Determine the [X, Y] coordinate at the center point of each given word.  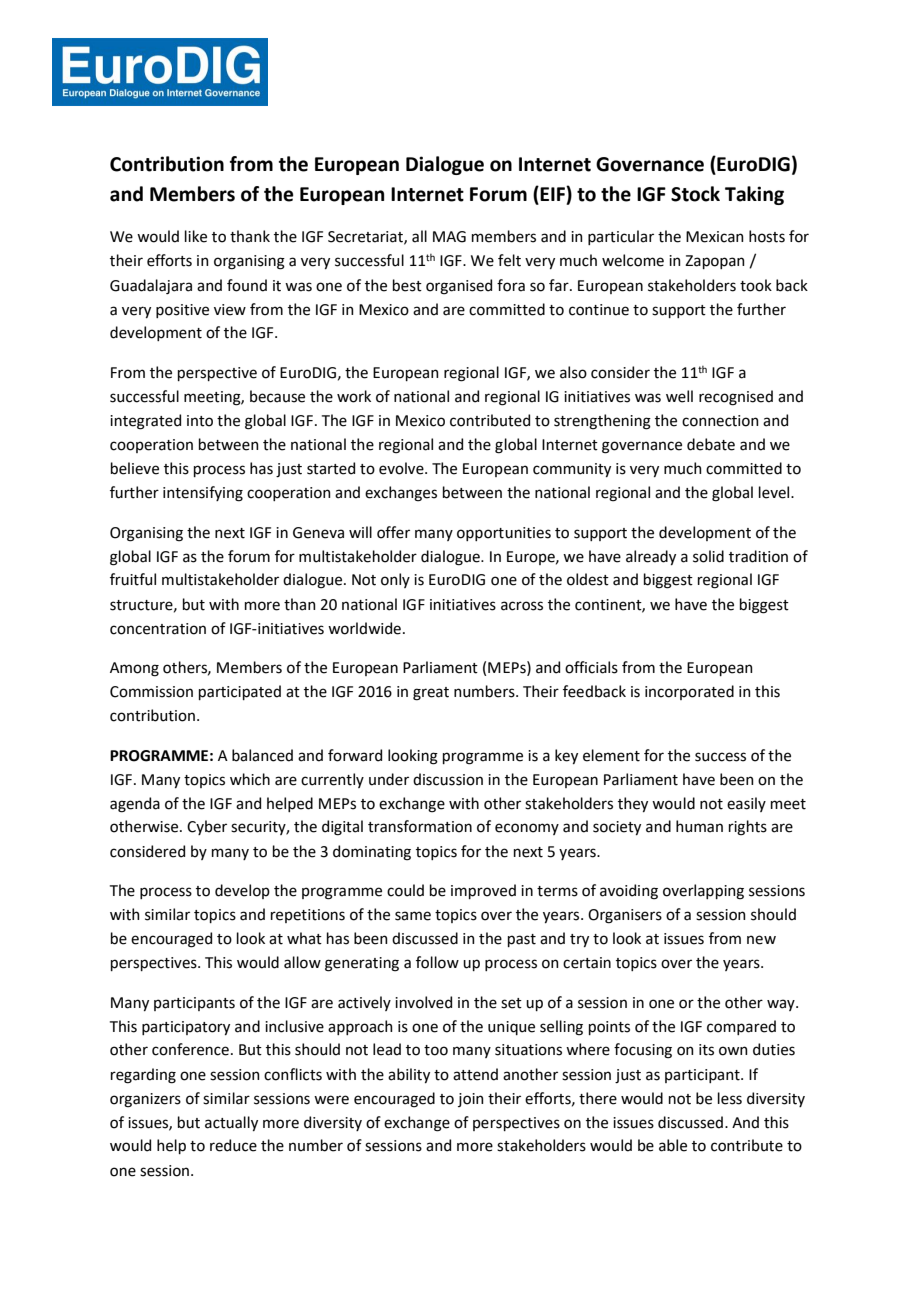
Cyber [207, 827]
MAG [449, 237]
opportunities [504, 534]
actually [231, 1123]
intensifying [203, 494]
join [471, 1100]
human [699, 826]
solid [708, 556]
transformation [420, 826]
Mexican [715, 237]
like [196, 236]
